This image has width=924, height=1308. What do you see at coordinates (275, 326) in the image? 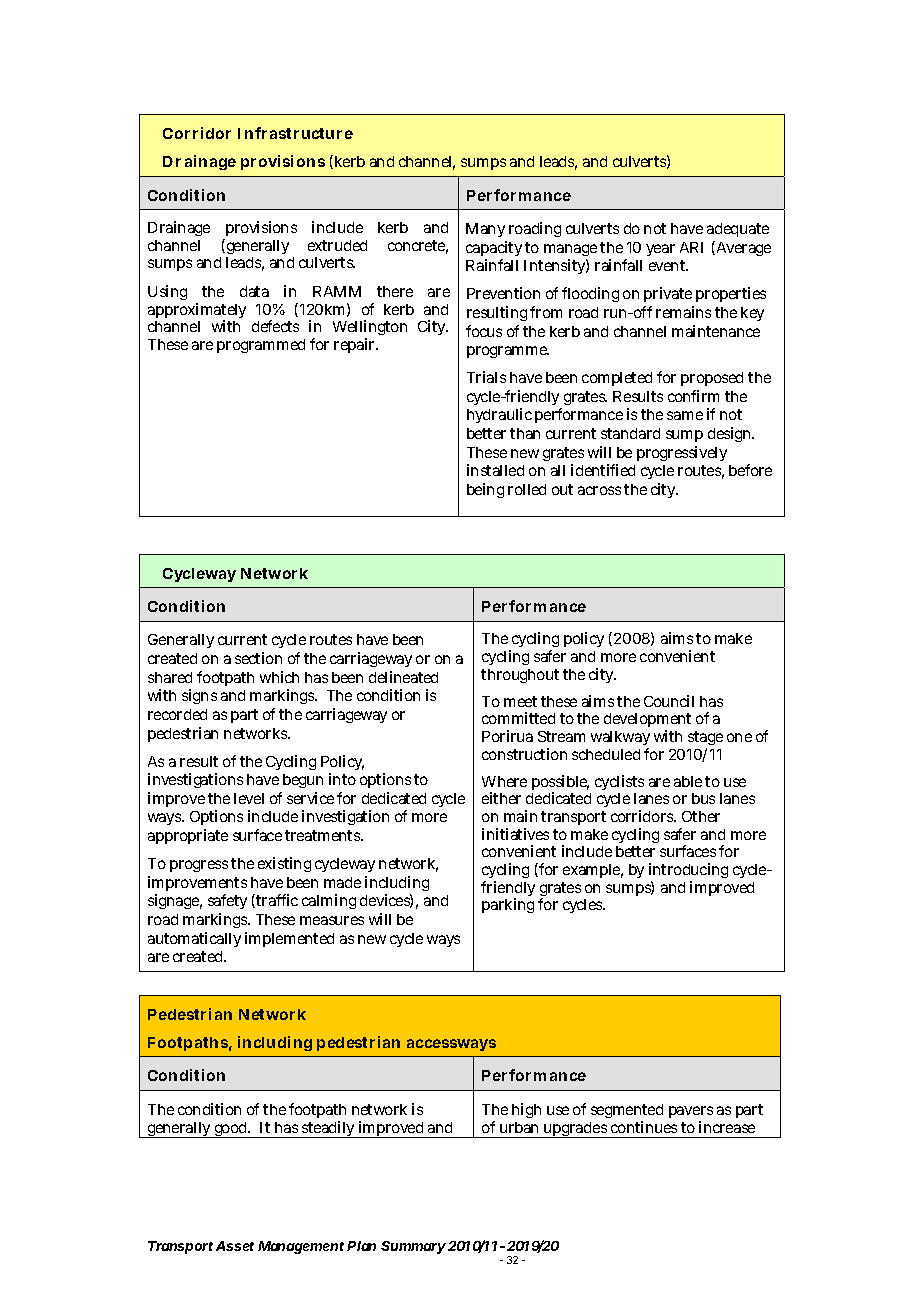
I see `defects` at bounding box center [275, 326].
